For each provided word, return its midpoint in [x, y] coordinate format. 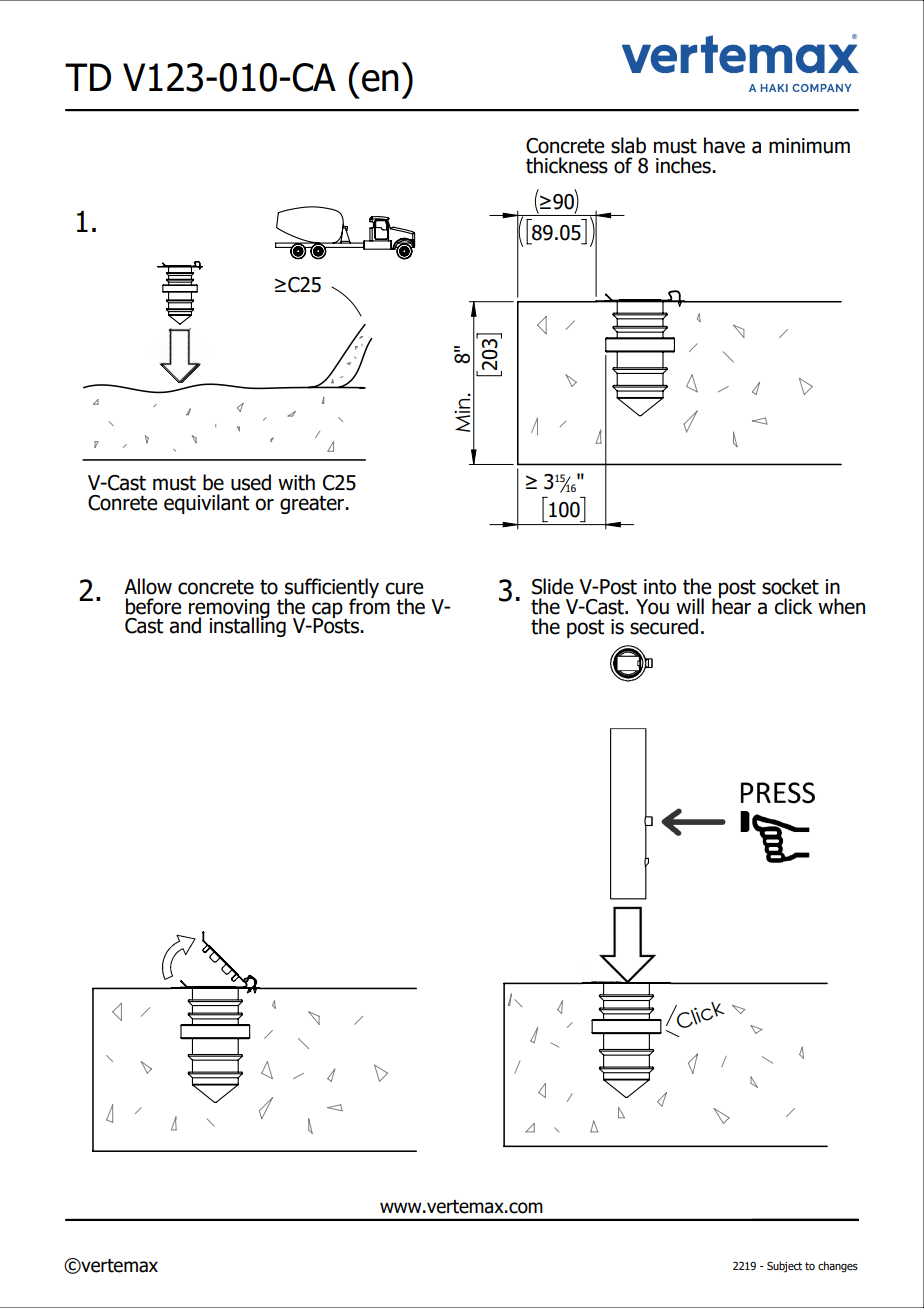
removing [229, 609]
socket [790, 586]
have [724, 145]
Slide [552, 586]
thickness [567, 165]
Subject [784, 1266]
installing [247, 626]
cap [328, 611]
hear [731, 605]
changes [838, 1267]
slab [628, 145]
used [251, 482]
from [369, 605]
